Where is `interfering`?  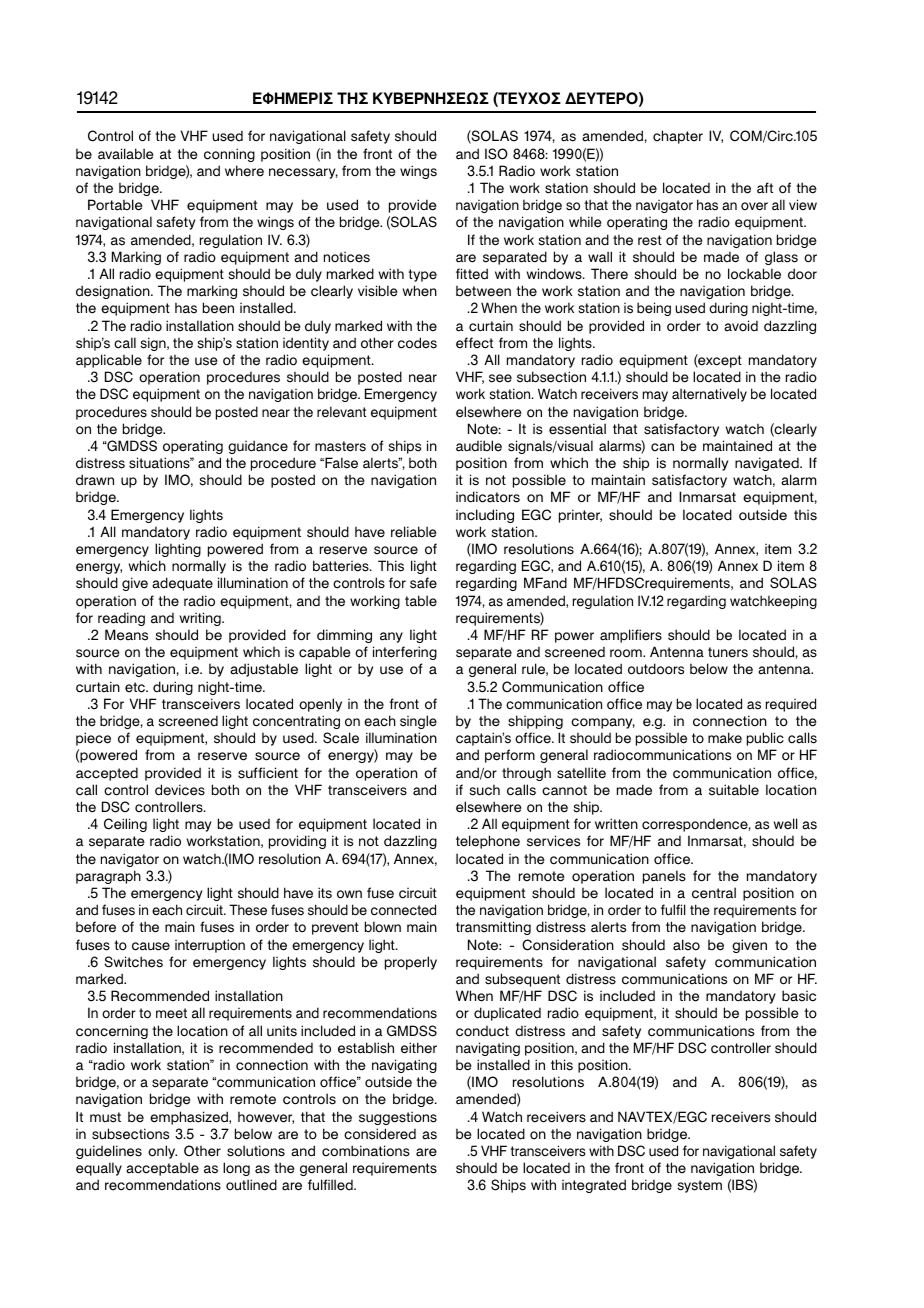
interfering is located at coordinates (405, 653).
